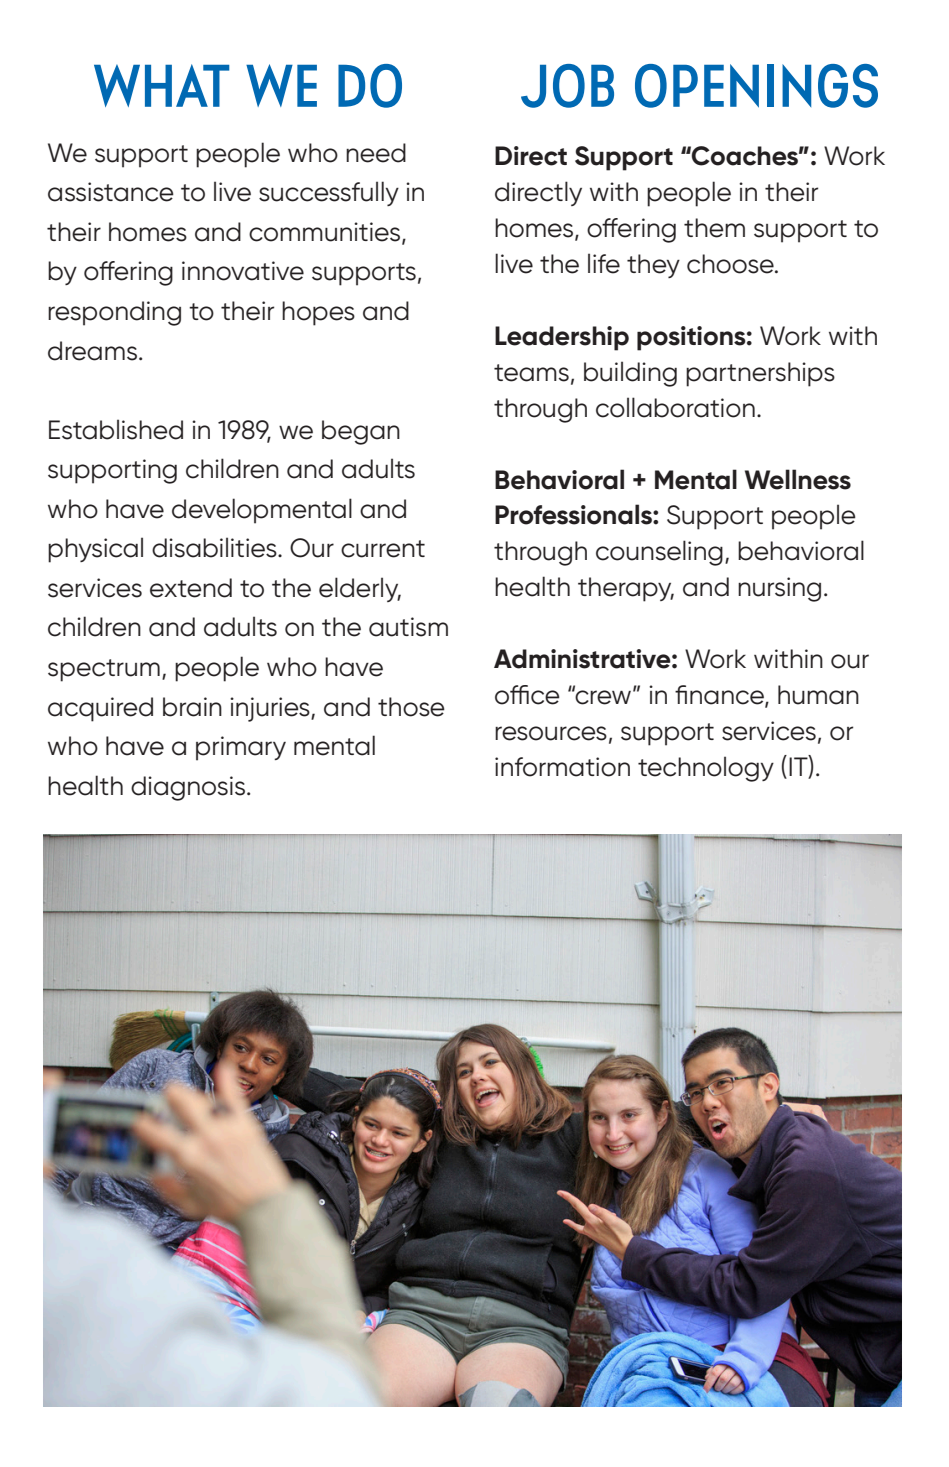 The width and height of the screenshot is (949, 1467). What do you see at coordinates (675, 407) in the screenshot?
I see `collaboration` at bounding box center [675, 407].
